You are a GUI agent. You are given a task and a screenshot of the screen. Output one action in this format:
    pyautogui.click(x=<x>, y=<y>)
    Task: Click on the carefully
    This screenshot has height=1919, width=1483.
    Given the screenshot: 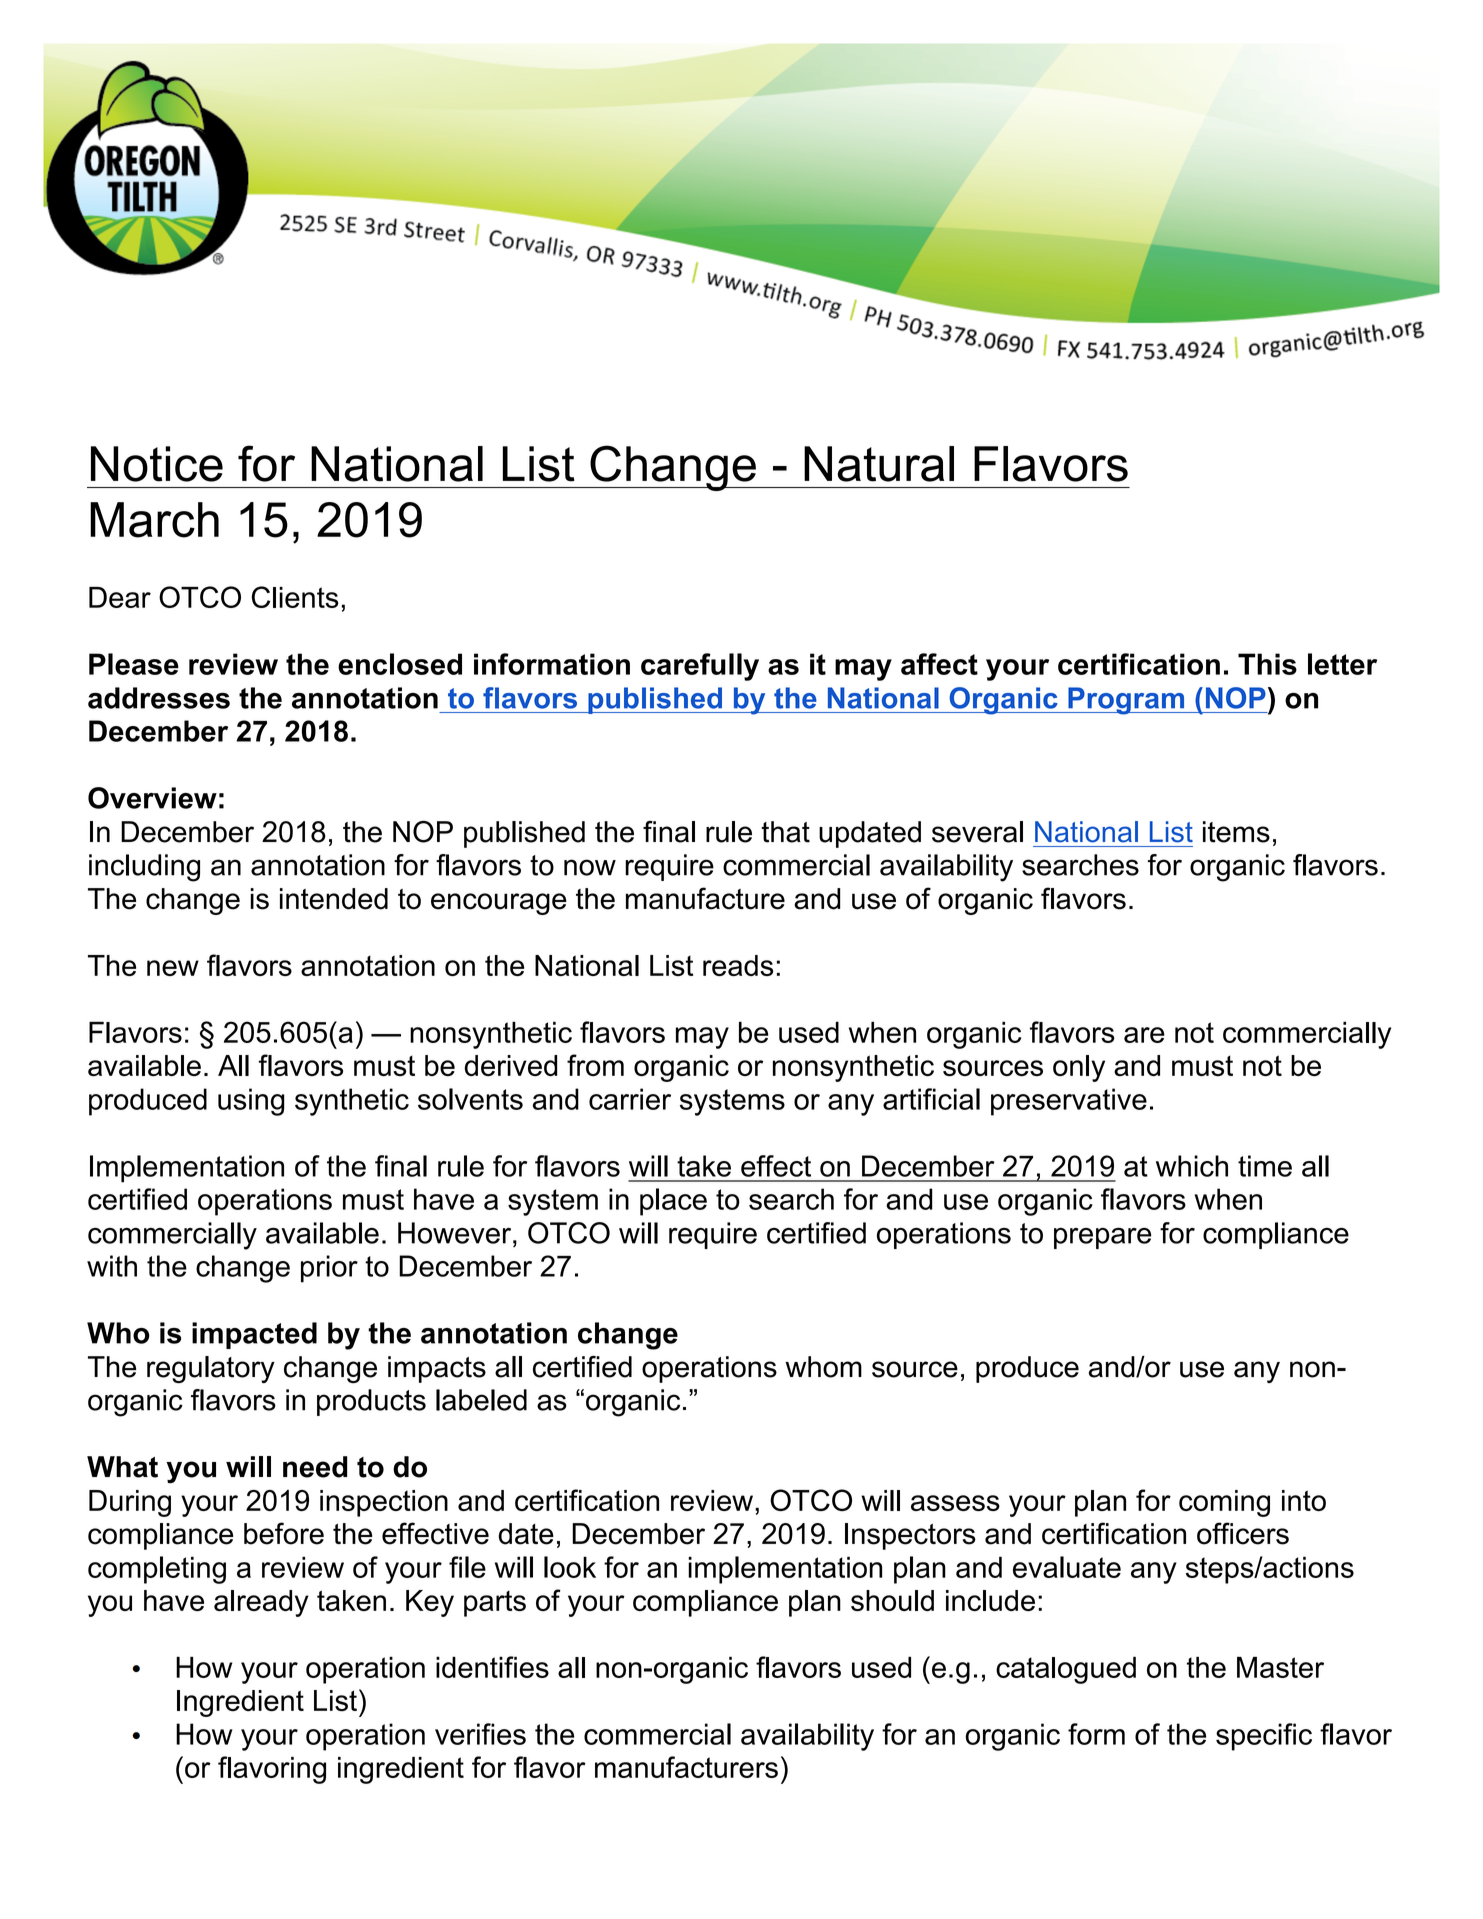 What is the action you would take?
    pyautogui.click(x=700, y=667)
